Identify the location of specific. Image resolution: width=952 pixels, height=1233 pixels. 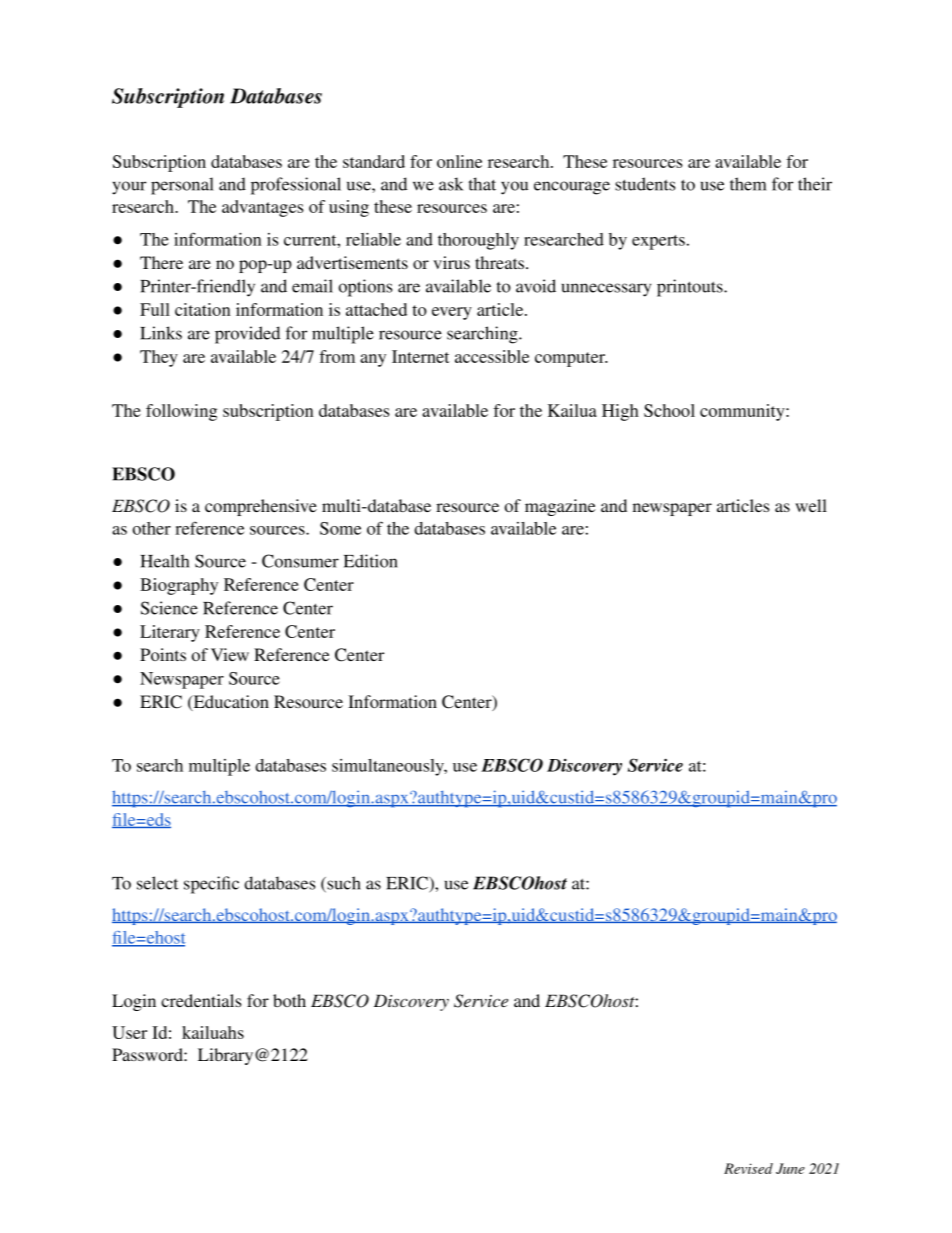
(211, 885).
